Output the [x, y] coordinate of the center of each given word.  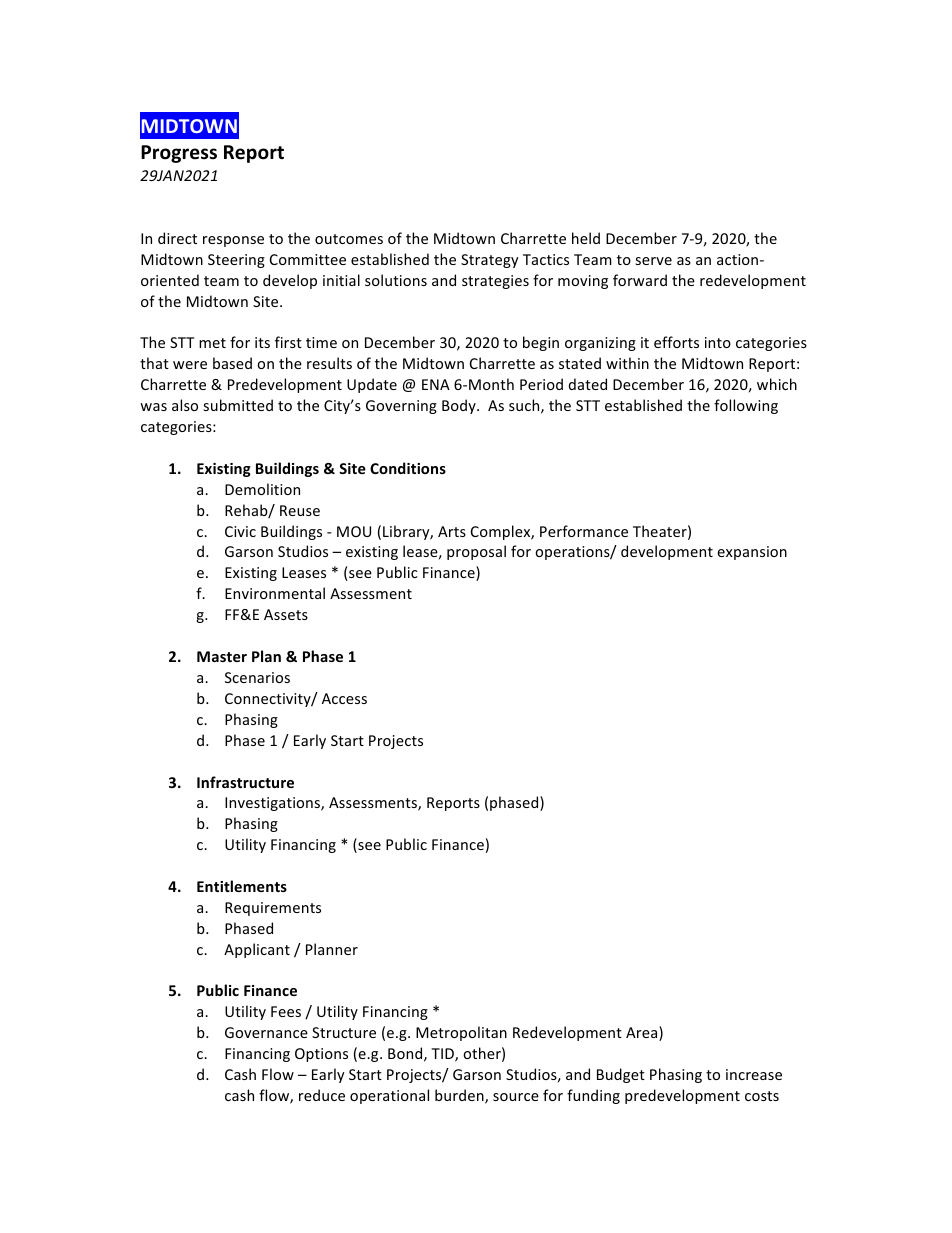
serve [653, 261]
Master [222, 656]
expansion [752, 553]
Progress [179, 154]
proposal [476, 552]
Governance [266, 1032]
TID [443, 1055]
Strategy [490, 261]
